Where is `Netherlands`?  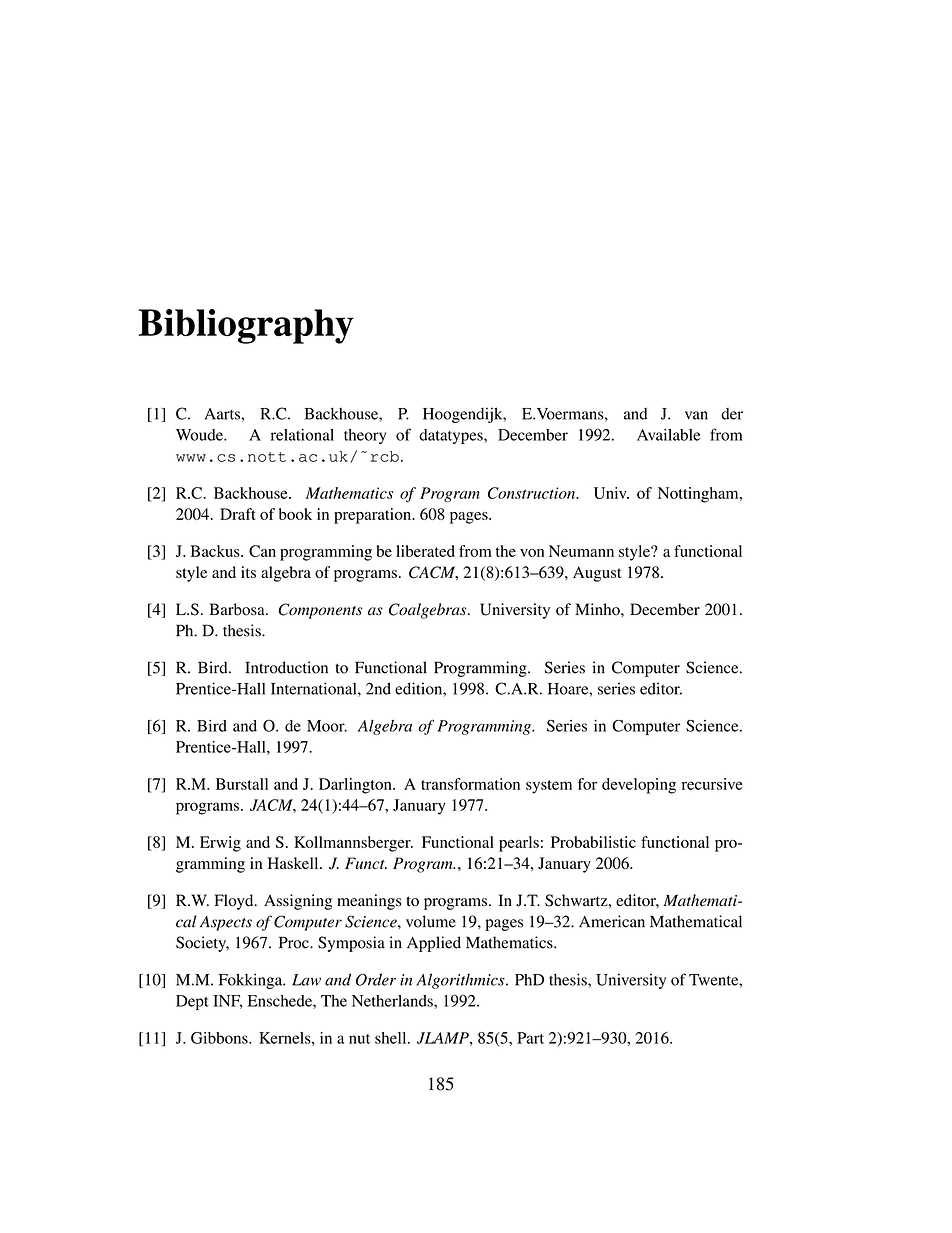
Netherlands is located at coordinates (393, 1001).
